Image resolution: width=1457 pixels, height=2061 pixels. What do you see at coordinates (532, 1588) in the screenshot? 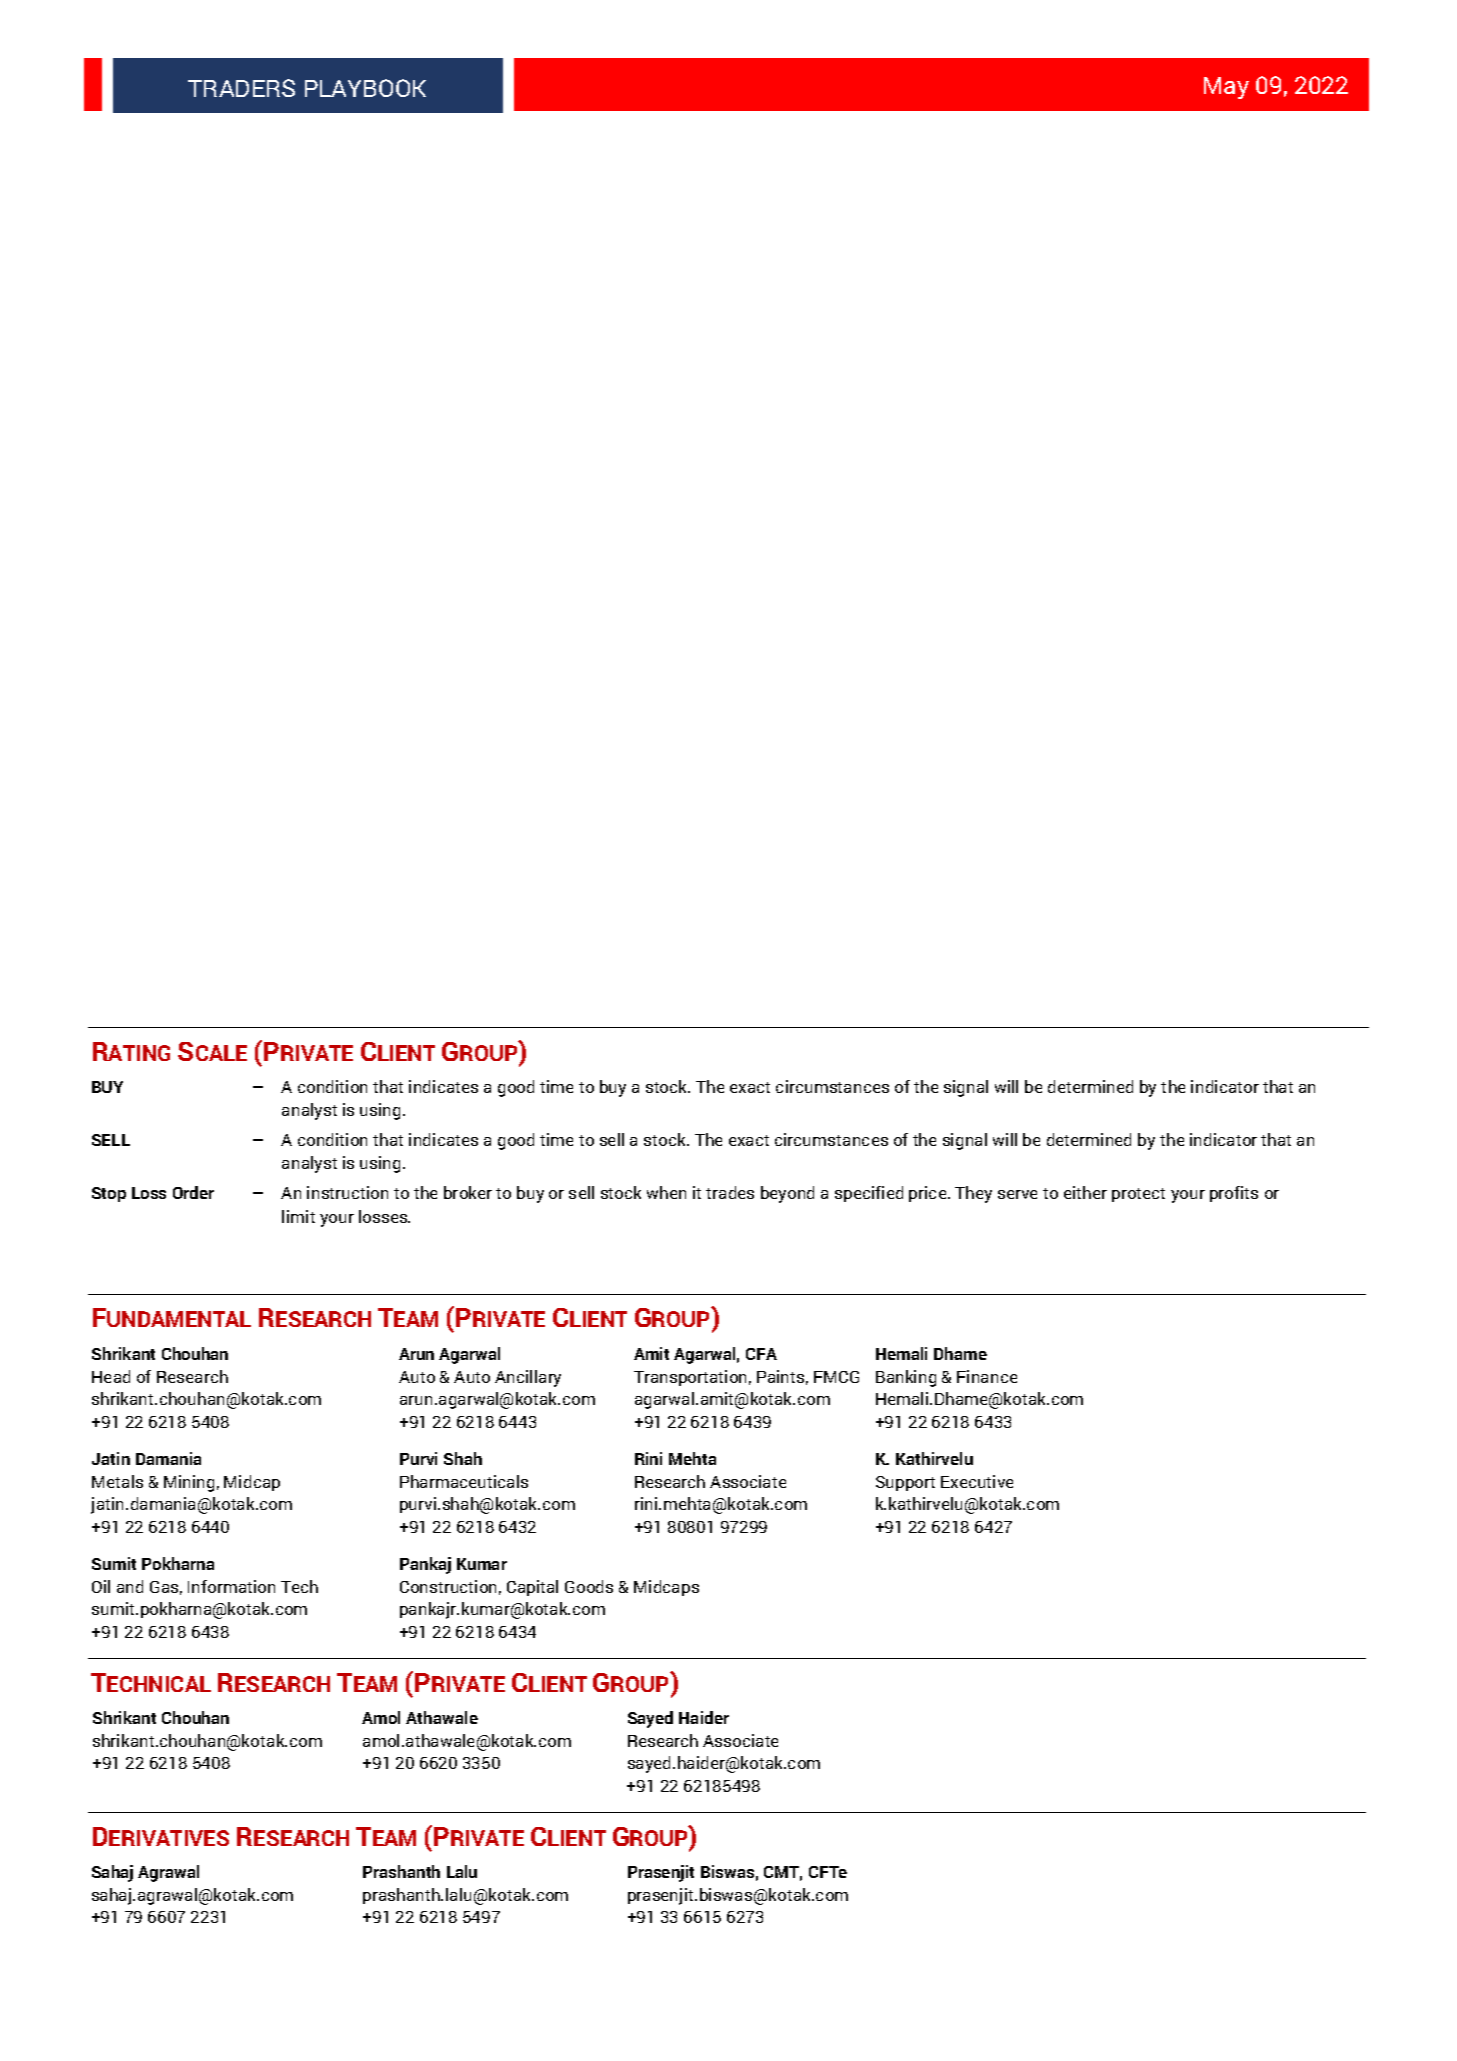
I see `Capital` at bounding box center [532, 1588].
